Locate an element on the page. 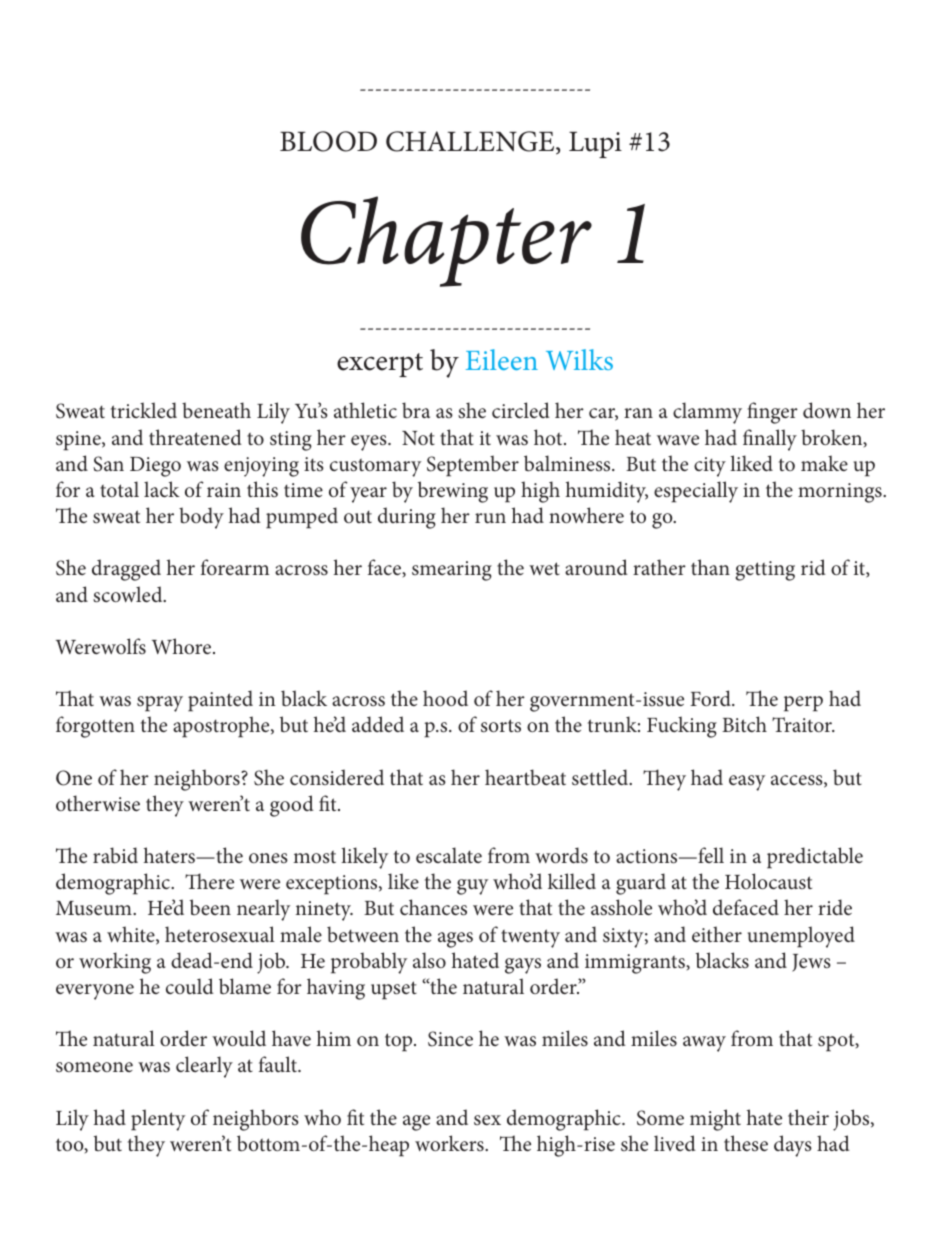  smearing is located at coordinates (452, 571).
